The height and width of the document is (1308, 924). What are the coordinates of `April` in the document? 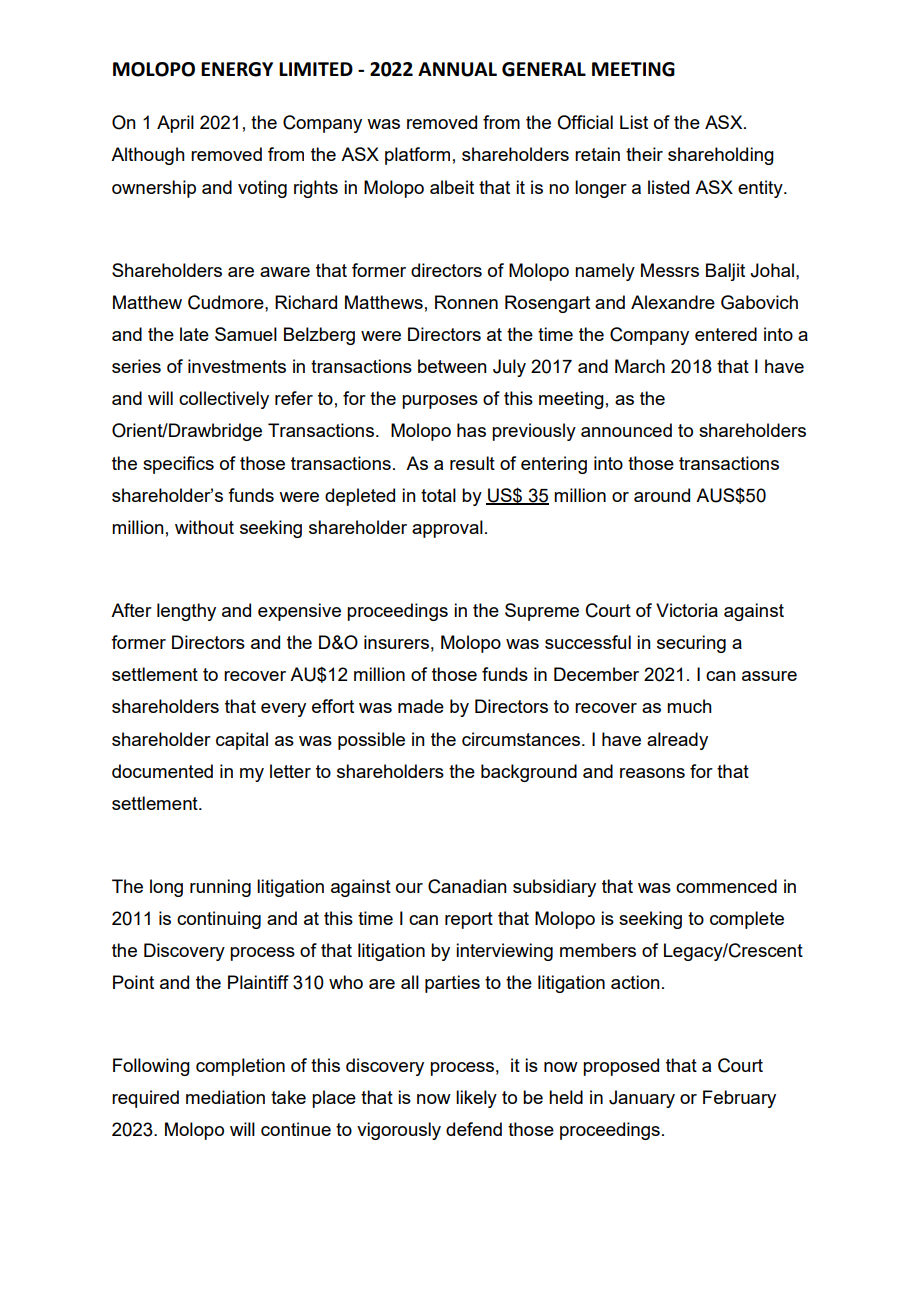 It's located at (175, 124).
